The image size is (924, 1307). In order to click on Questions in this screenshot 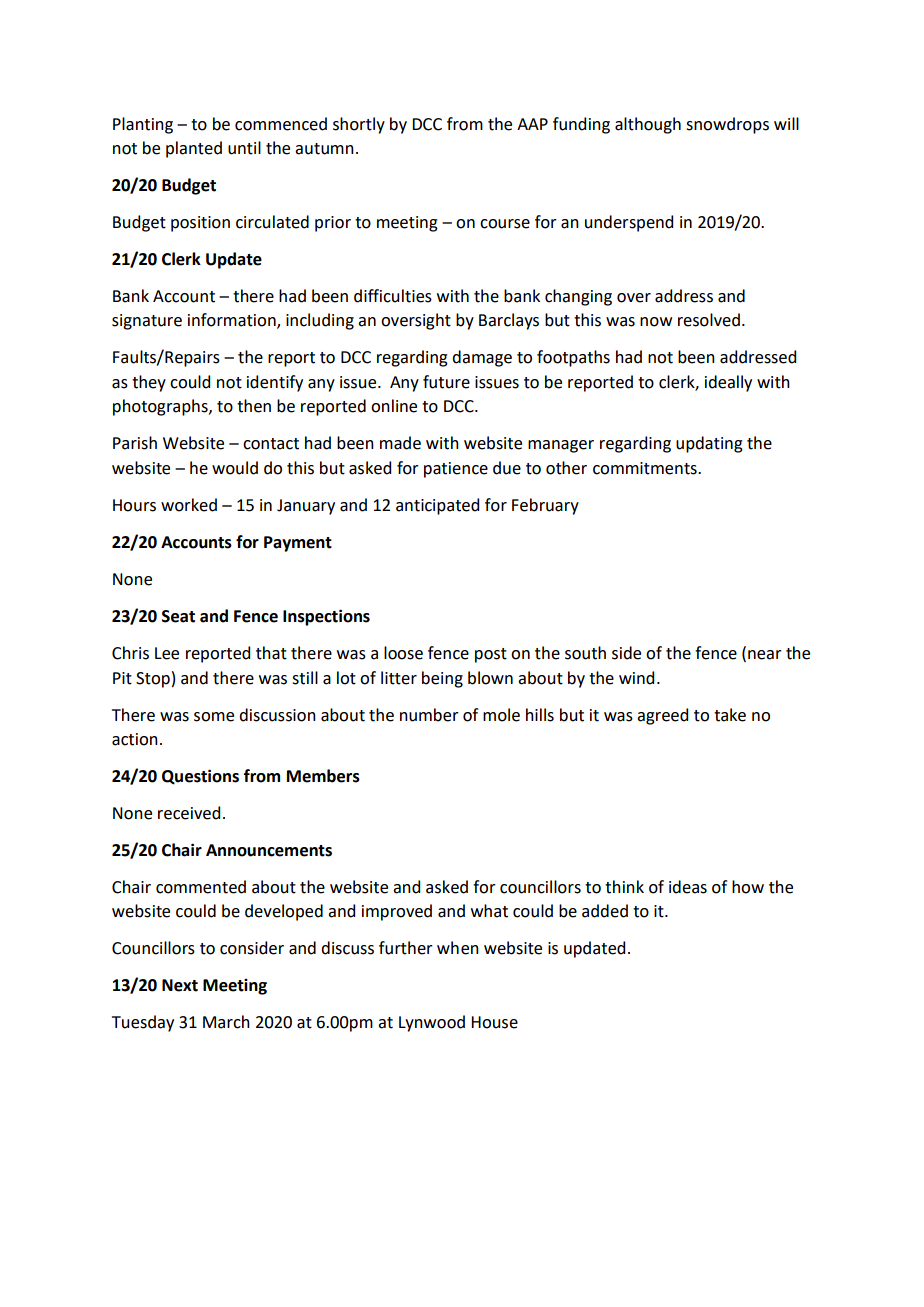, I will do `click(200, 777)`.
